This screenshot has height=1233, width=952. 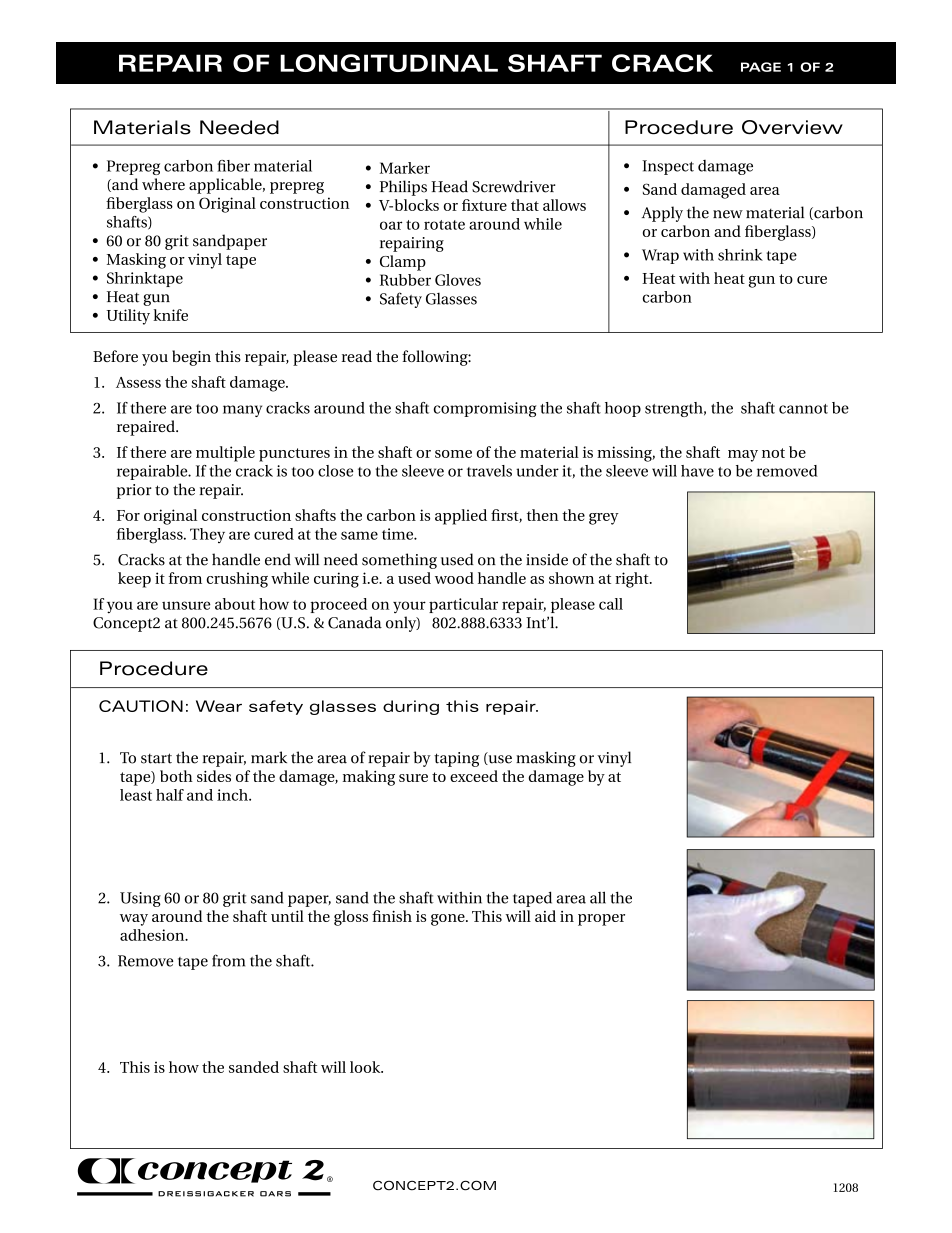 What do you see at coordinates (153, 935) in the screenshot?
I see `adhesion` at bounding box center [153, 935].
